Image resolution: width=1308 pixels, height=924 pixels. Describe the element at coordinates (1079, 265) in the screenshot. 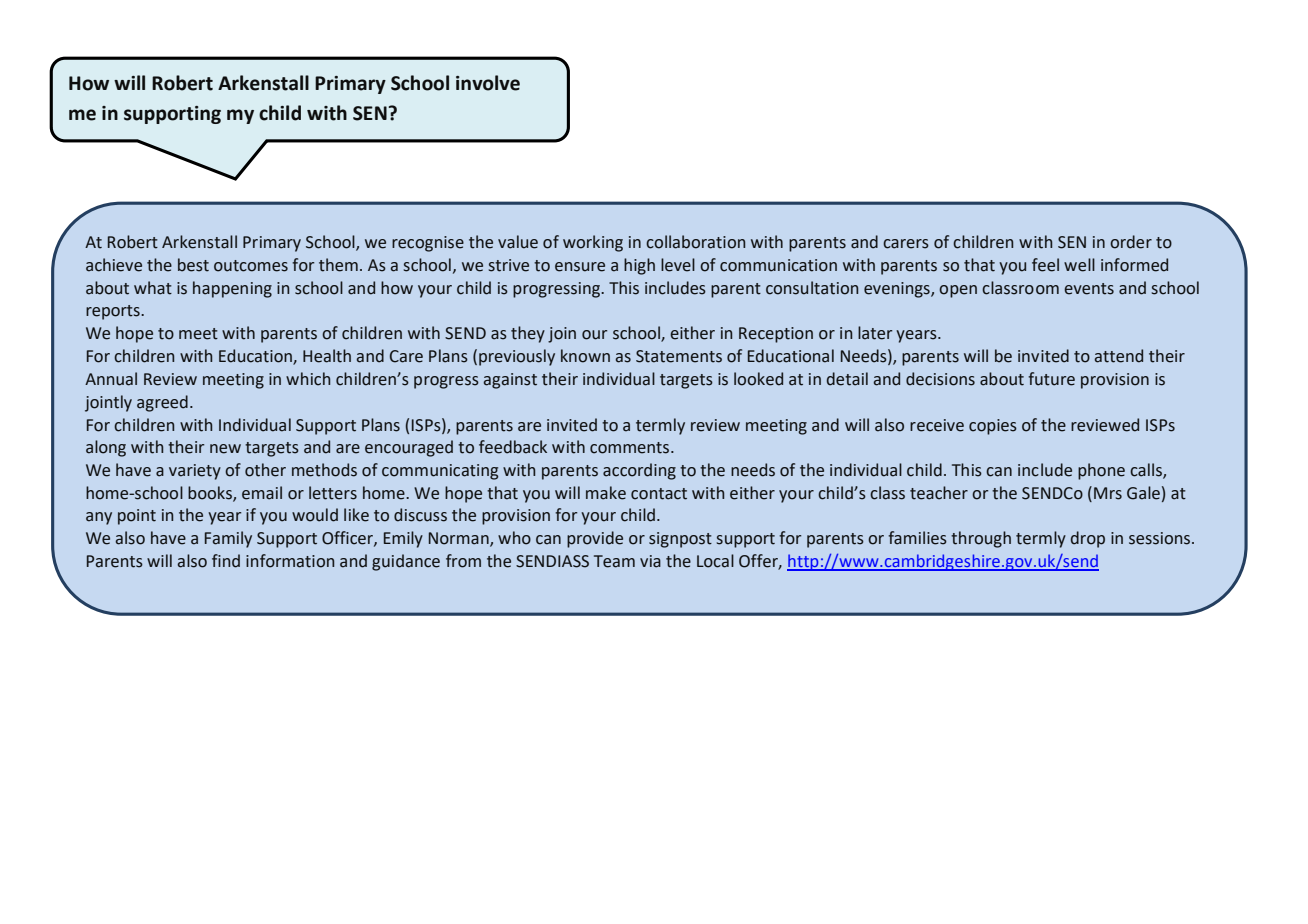

I see `well` at that location.
